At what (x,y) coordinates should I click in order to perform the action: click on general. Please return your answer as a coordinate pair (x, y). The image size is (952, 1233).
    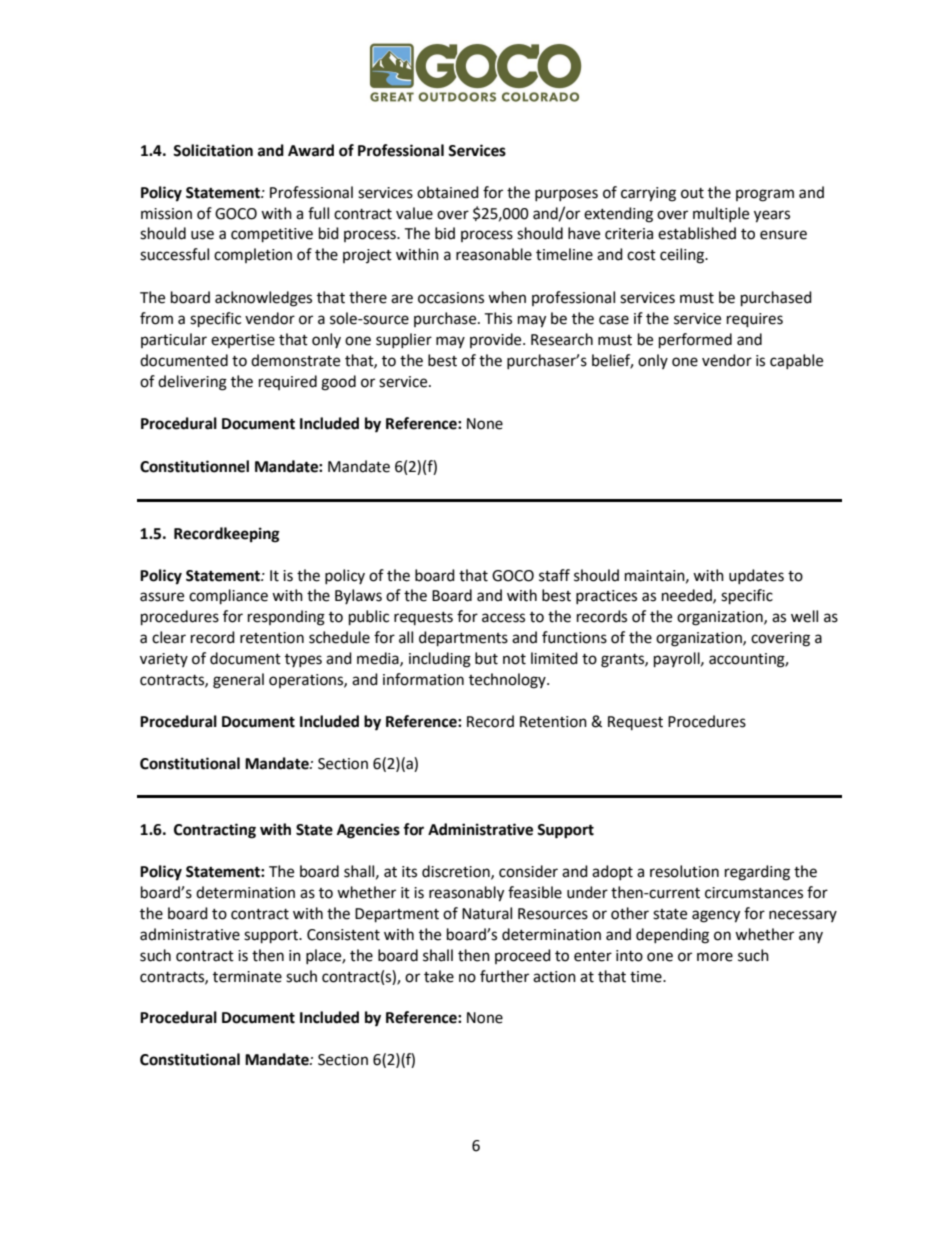
    Looking at the image, I should click on (238, 681).
